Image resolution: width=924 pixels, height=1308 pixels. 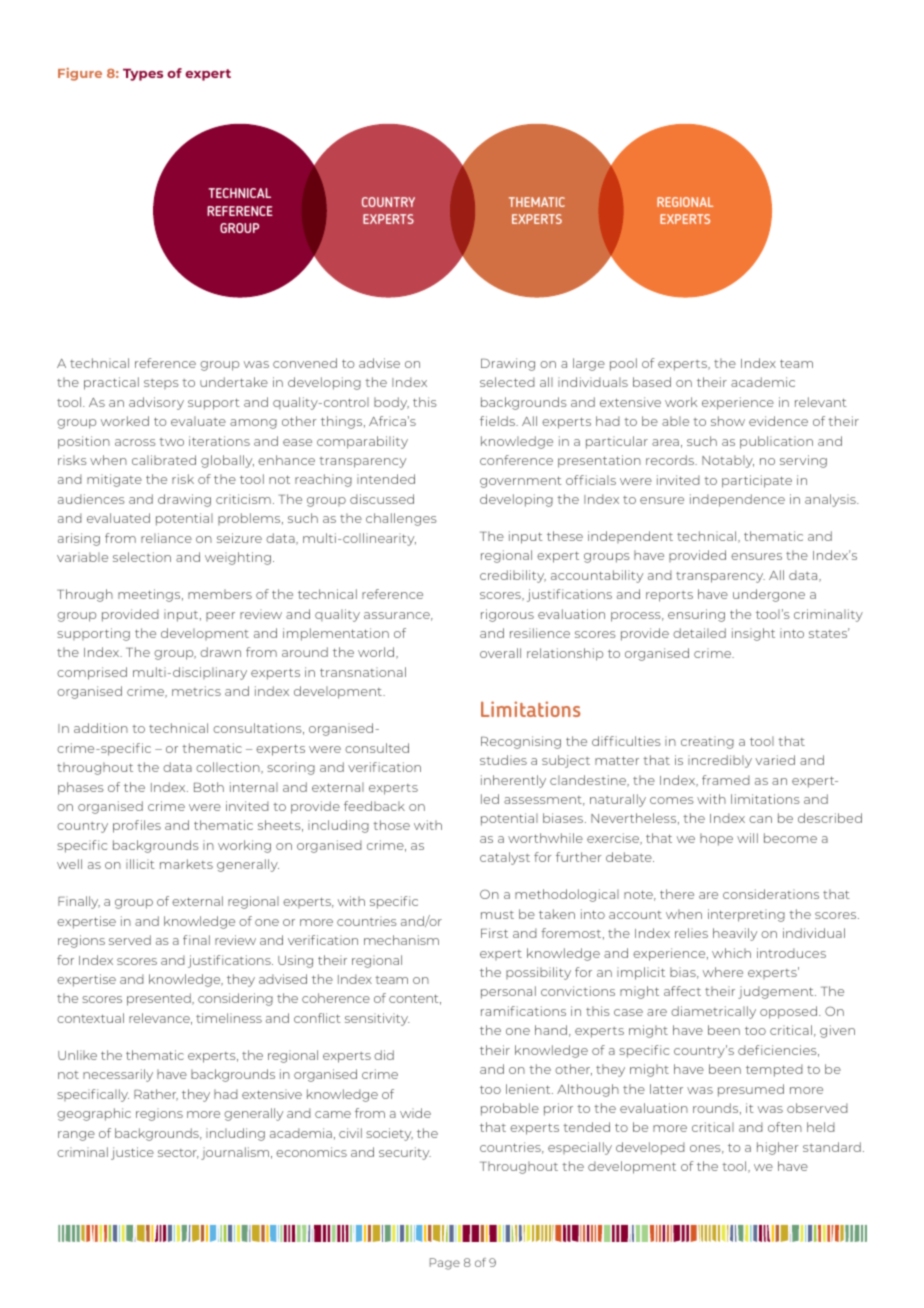 I want to click on First, so click(x=494, y=933).
